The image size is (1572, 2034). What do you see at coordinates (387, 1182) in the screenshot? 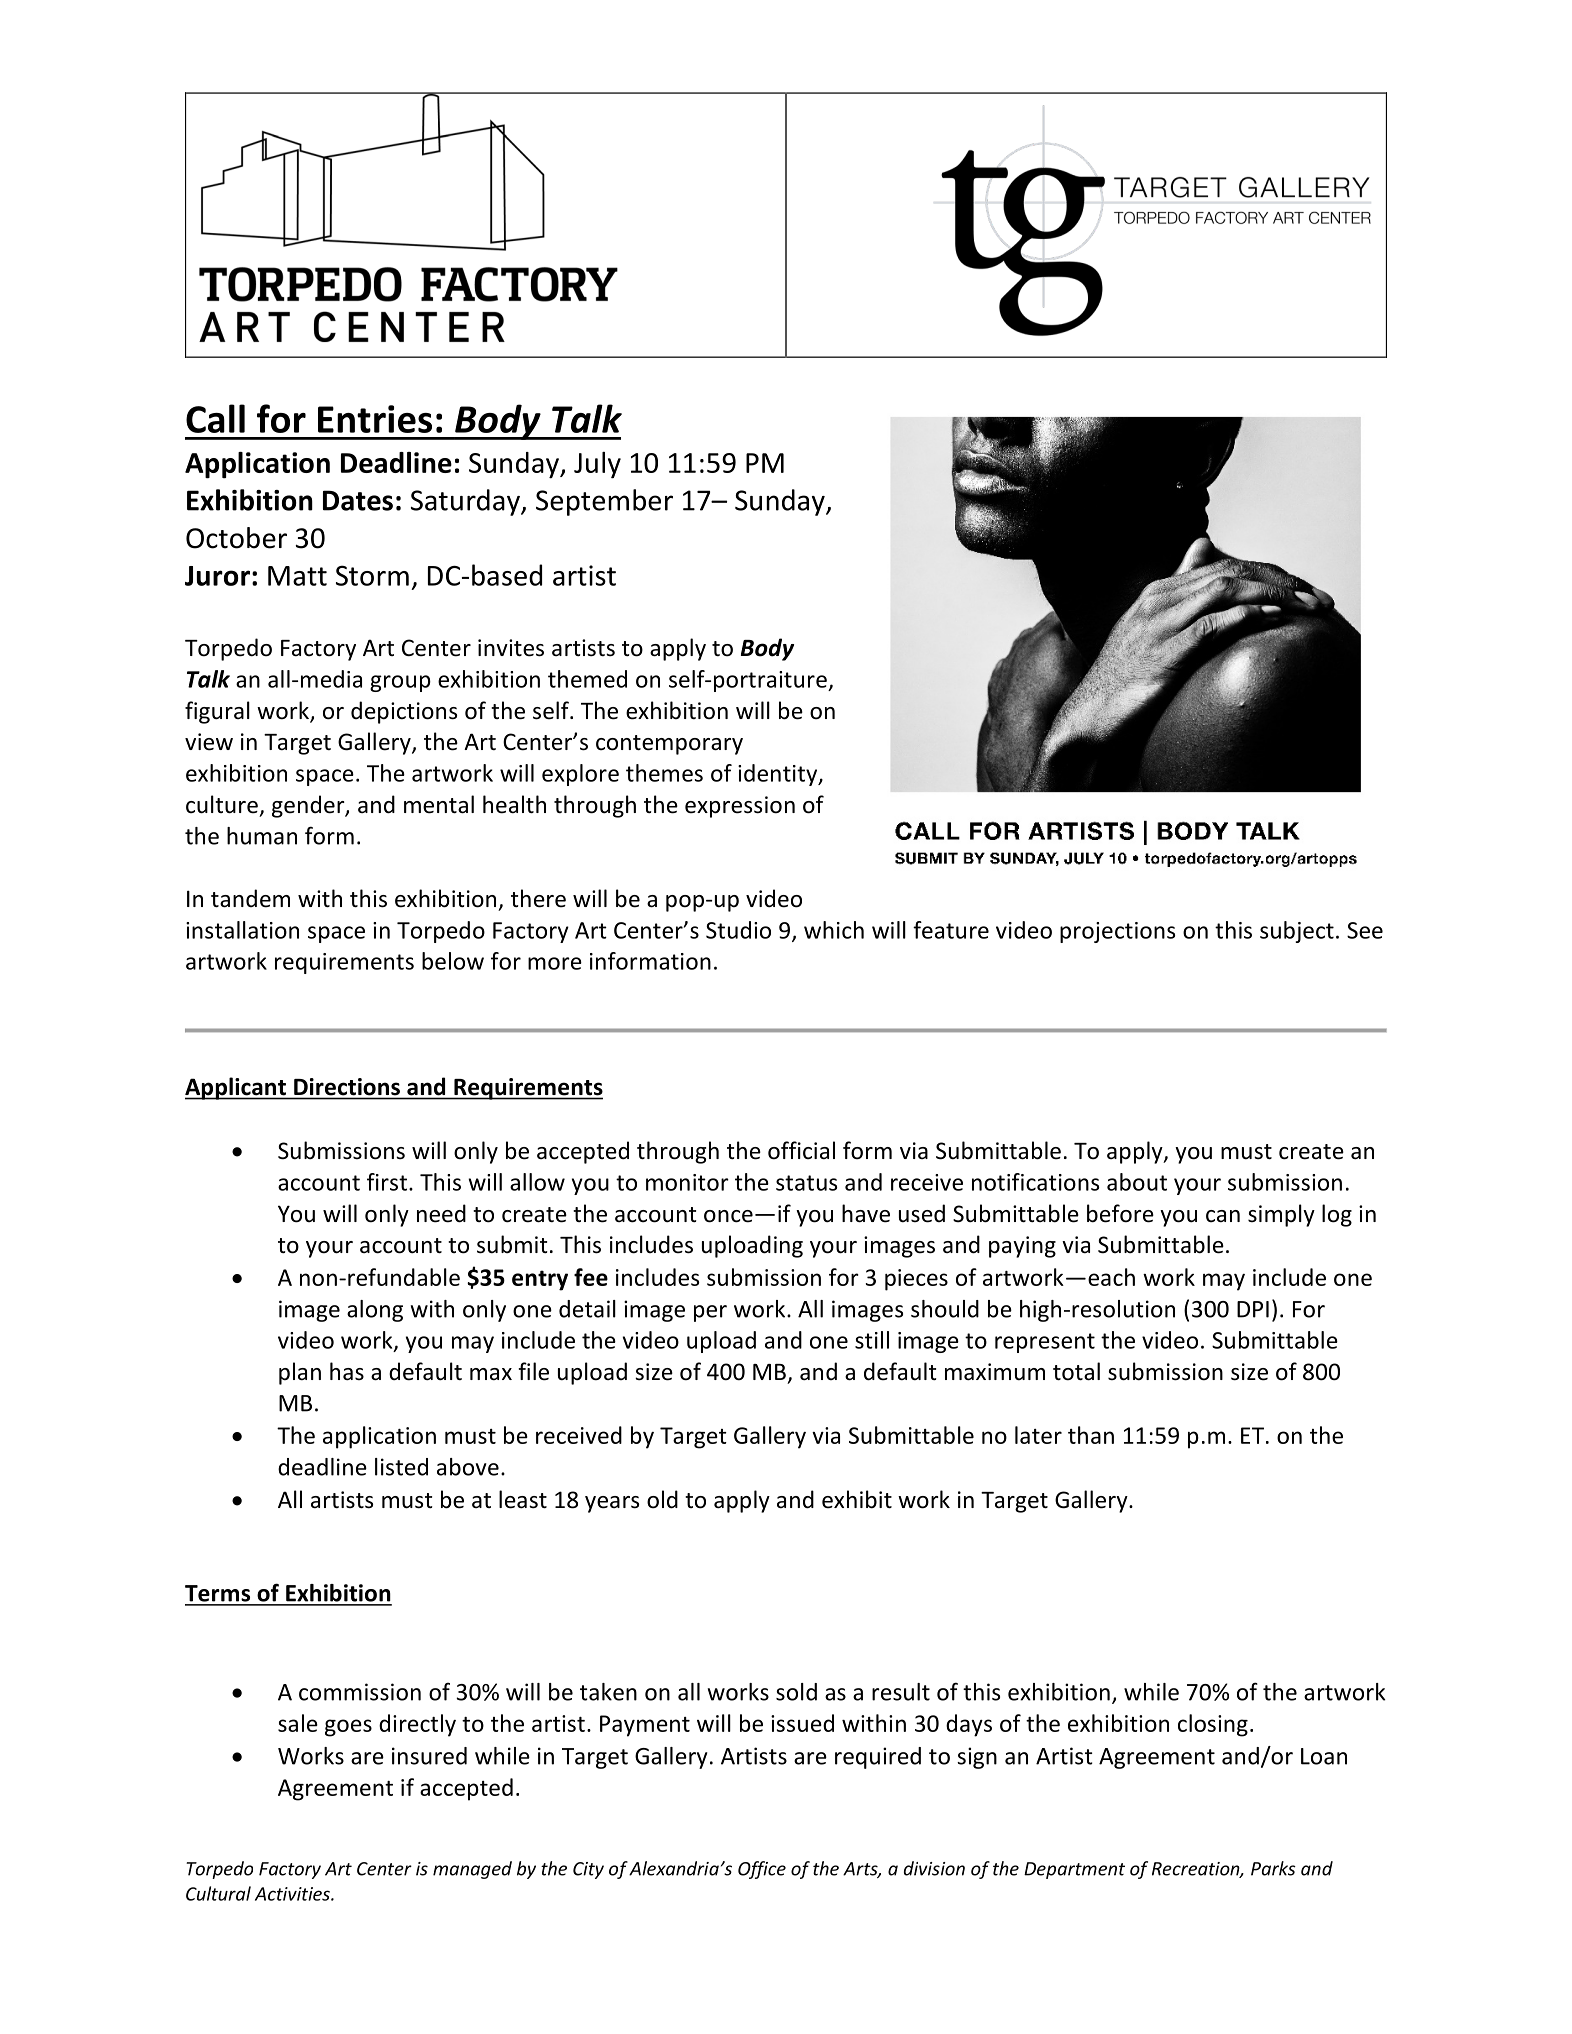
I see `first` at bounding box center [387, 1182].
